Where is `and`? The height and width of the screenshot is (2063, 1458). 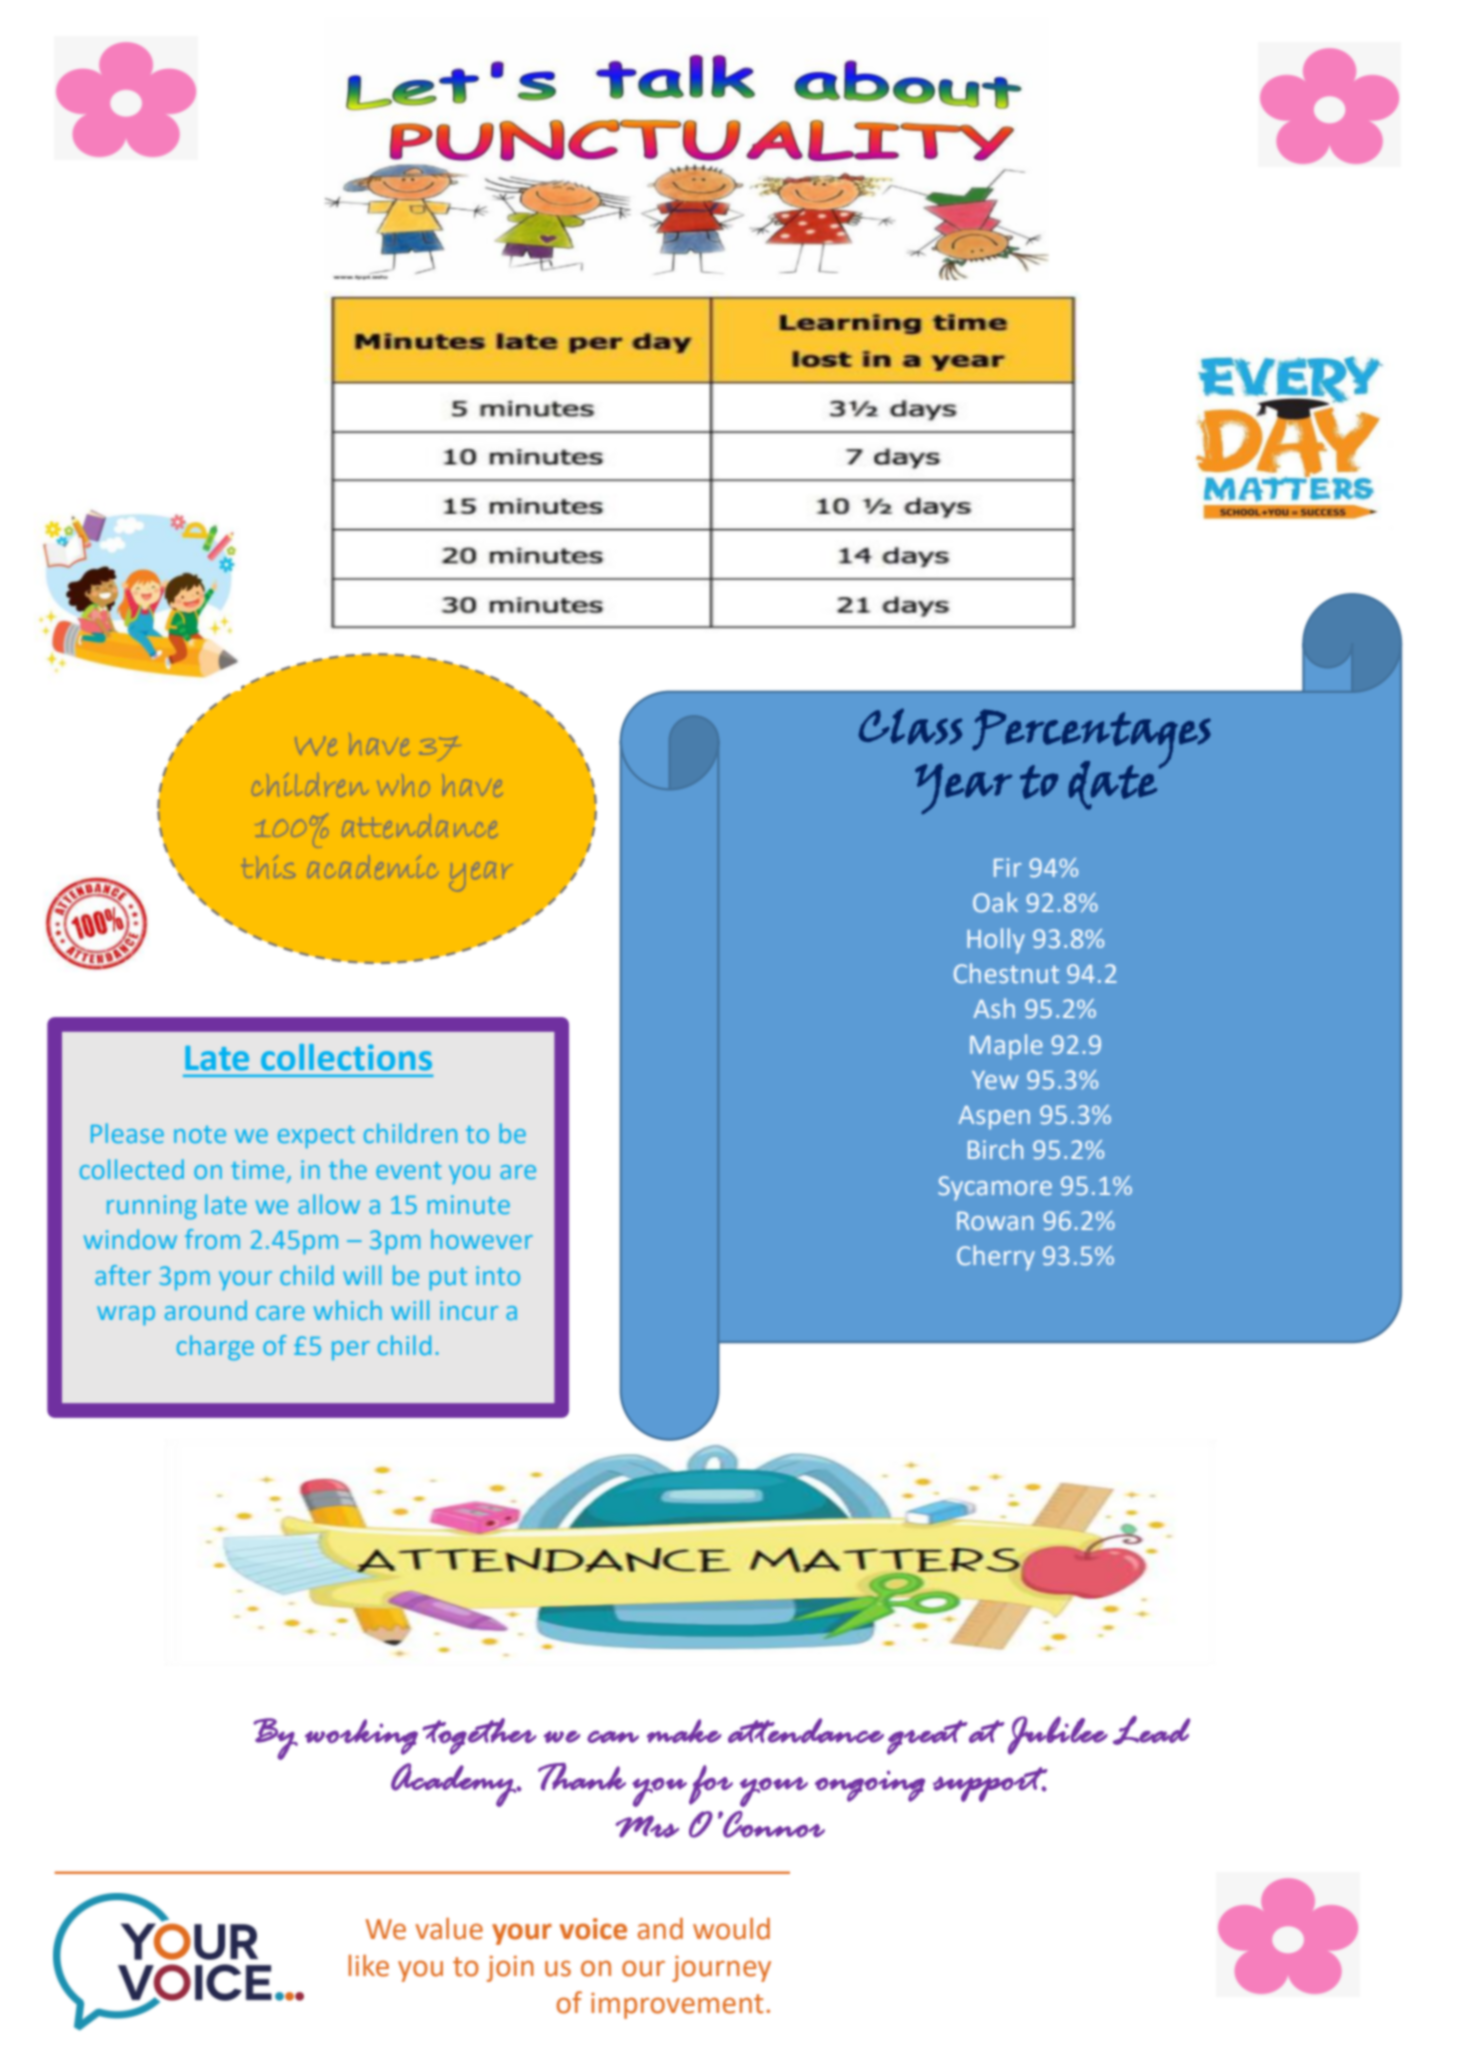
and is located at coordinates (660, 1929).
